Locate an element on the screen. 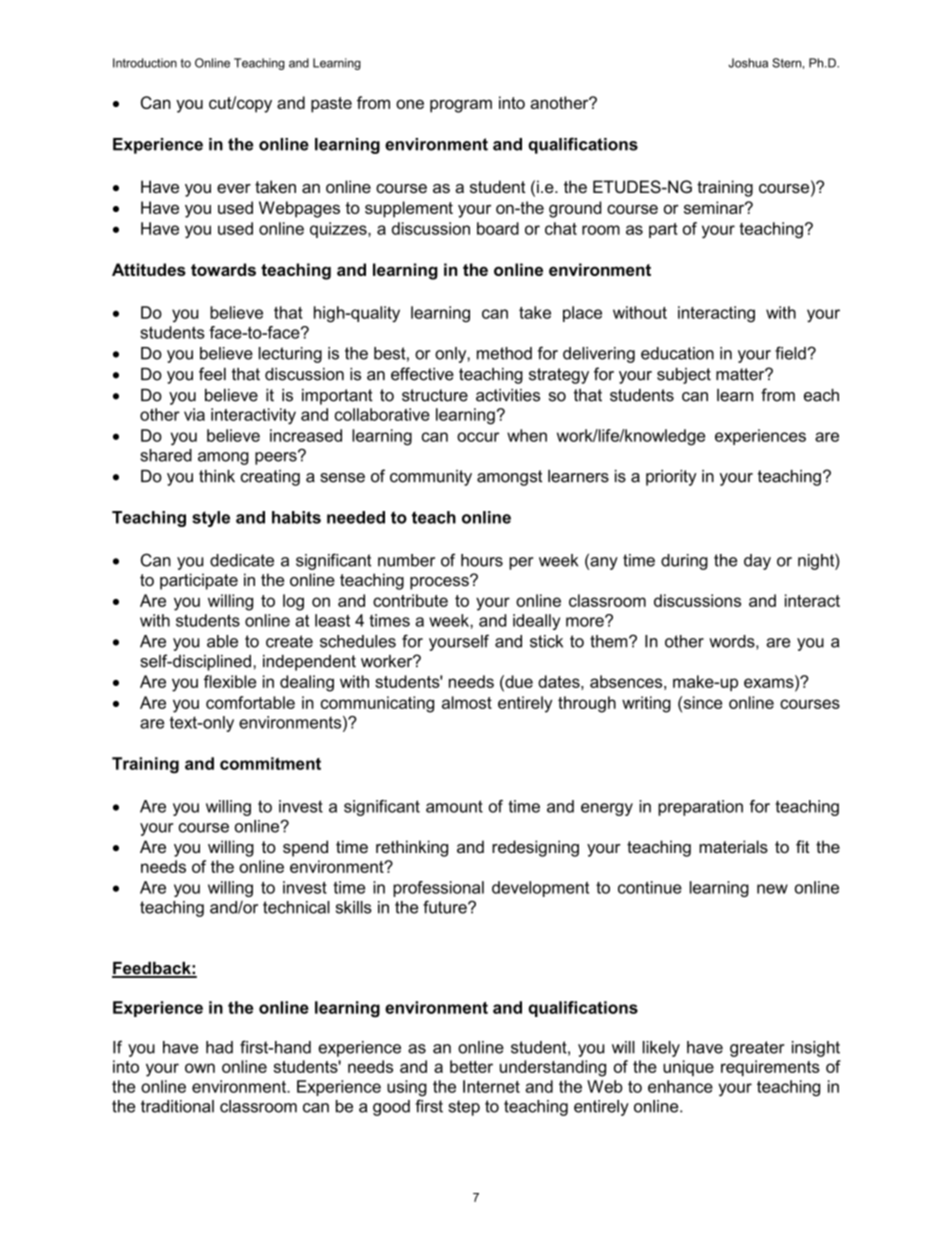 The image size is (952, 1233). commitment is located at coordinates (270, 763).
